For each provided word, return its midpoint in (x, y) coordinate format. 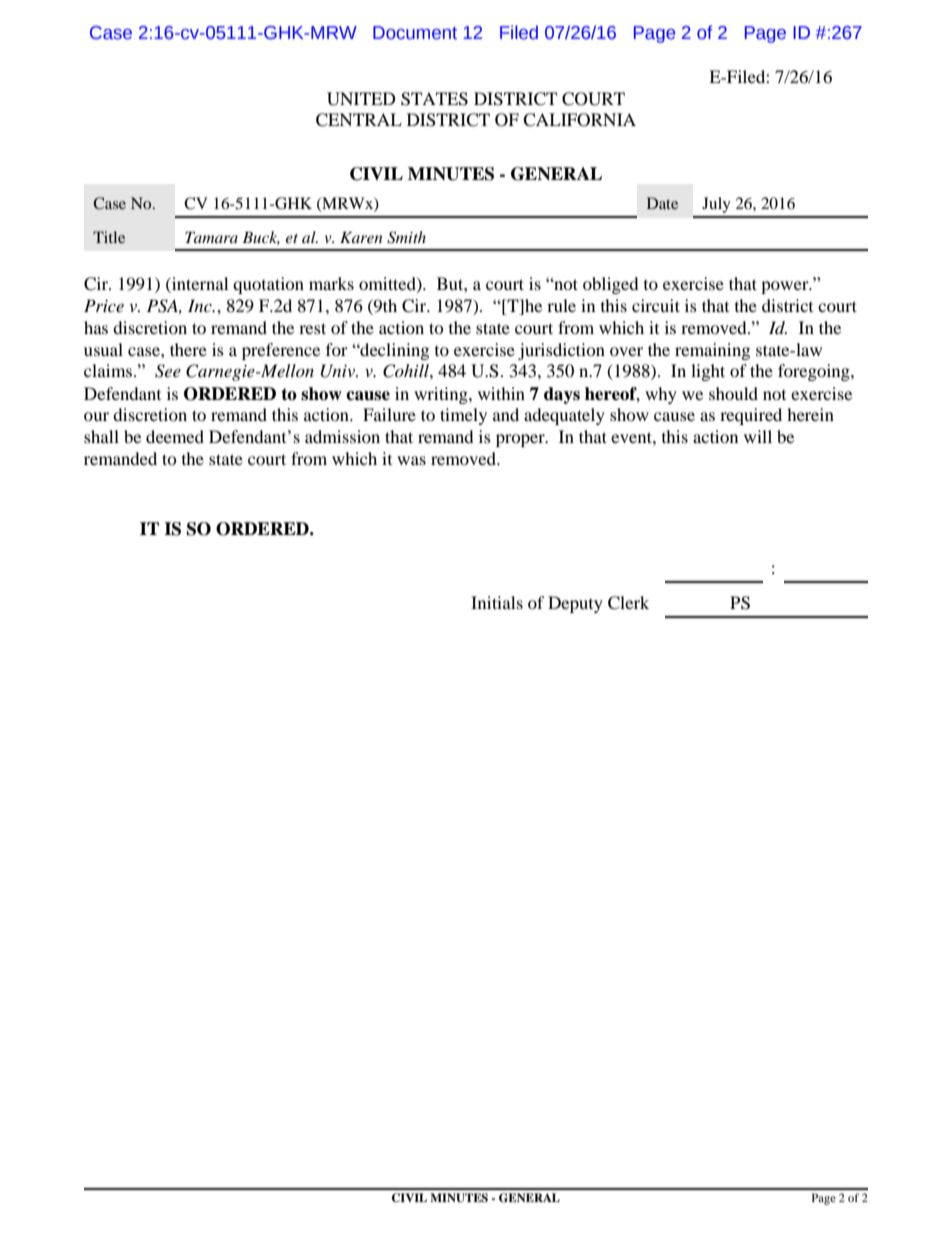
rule (561, 305)
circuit (656, 305)
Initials (497, 602)
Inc (201, 305)
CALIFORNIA (579, 120)
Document (415, 33)
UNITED (361, 99)
